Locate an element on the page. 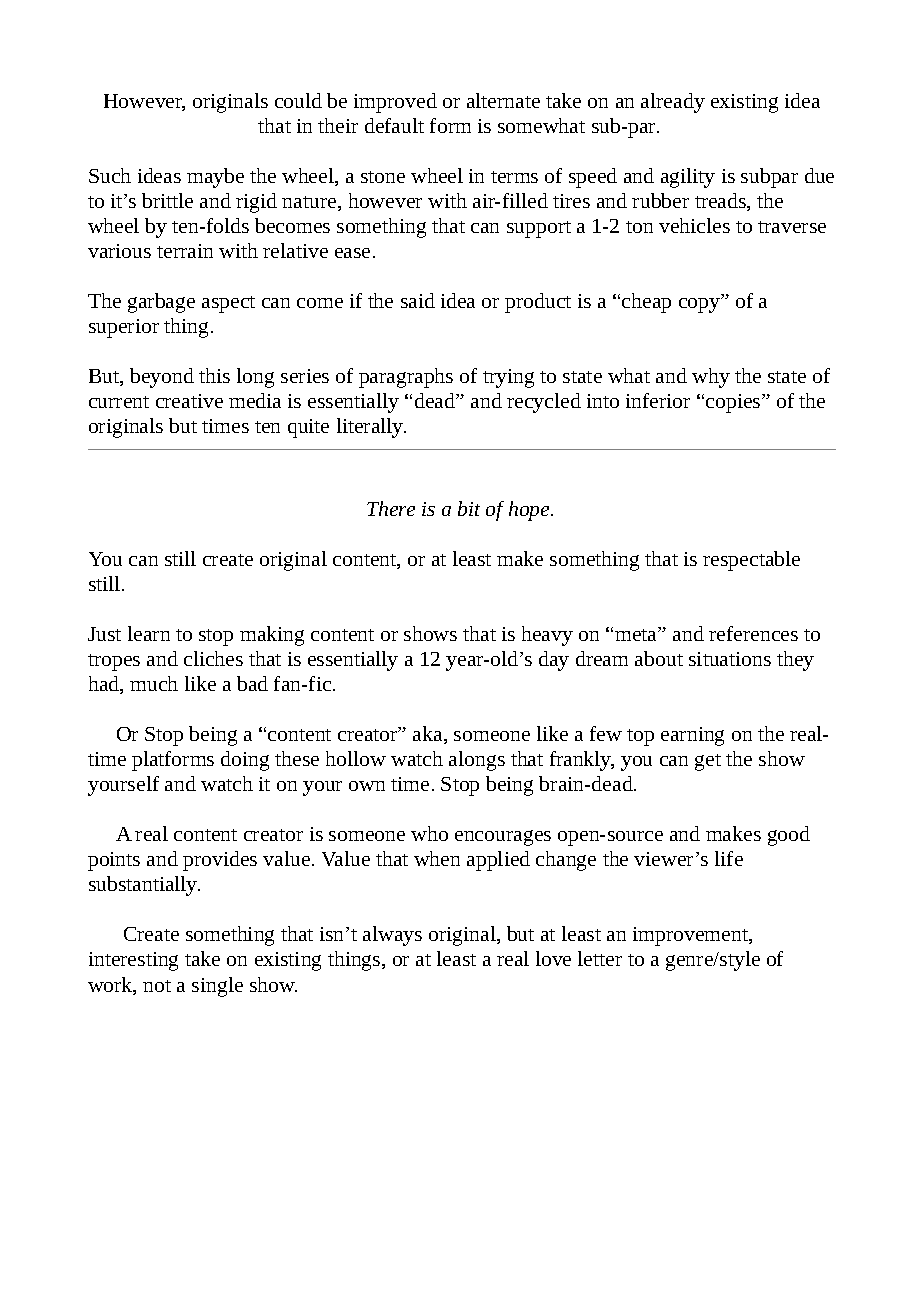  single is located at coordinates (217, 987).
